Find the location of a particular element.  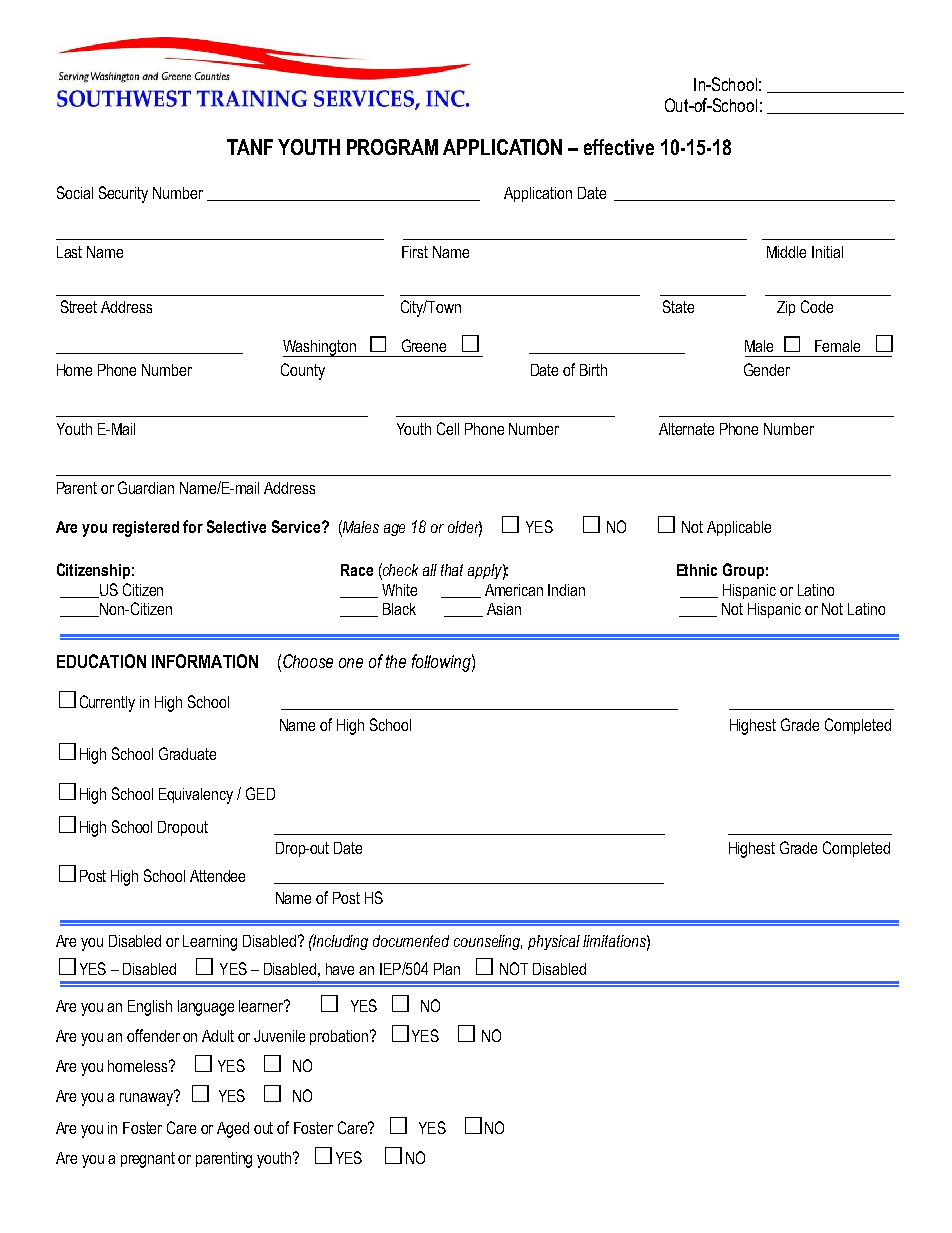

Middle is located at coordinates (786, 252).
